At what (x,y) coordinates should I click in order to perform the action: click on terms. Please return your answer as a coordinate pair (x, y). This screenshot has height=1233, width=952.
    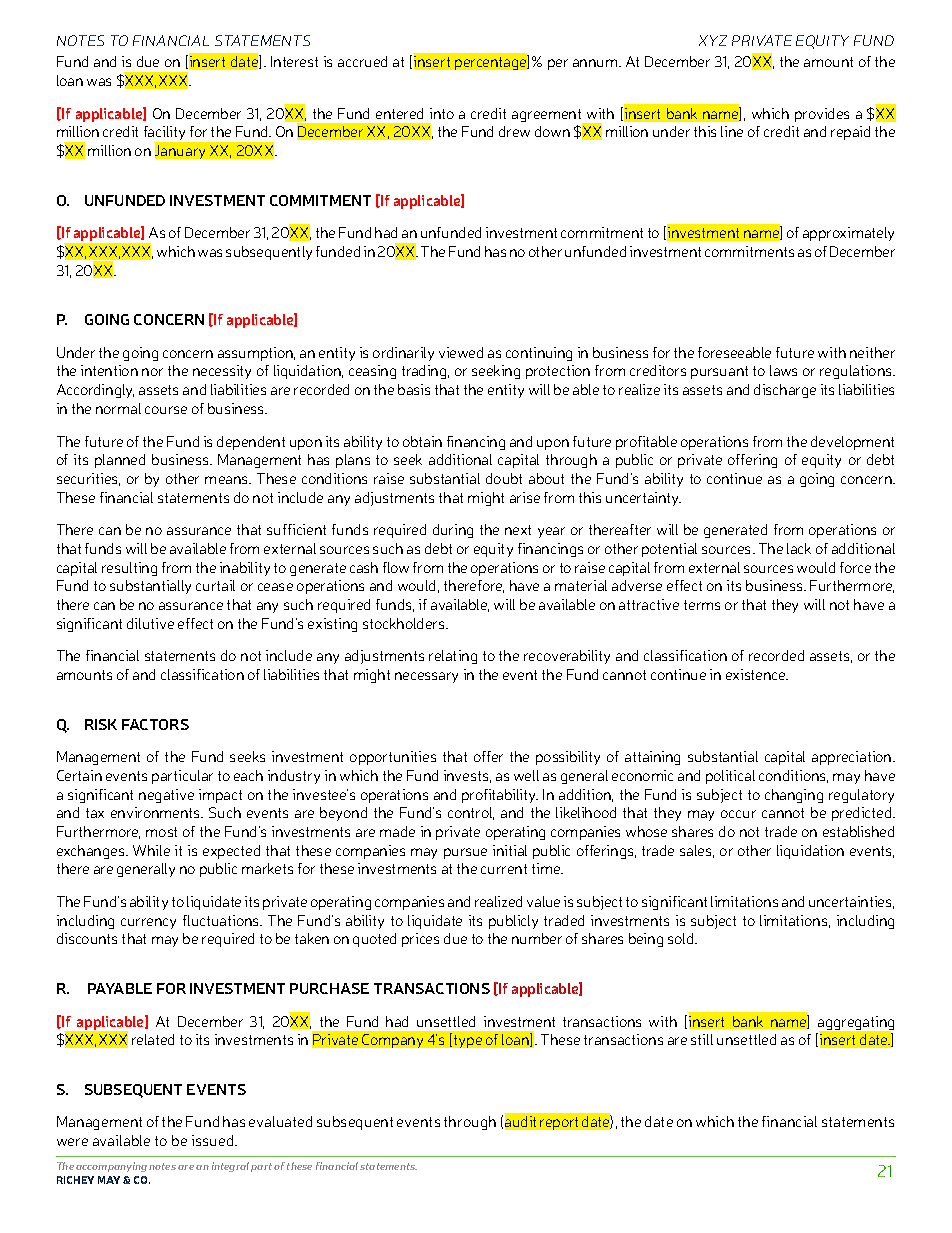
    Looking at the image, I should click on (702, 605).
